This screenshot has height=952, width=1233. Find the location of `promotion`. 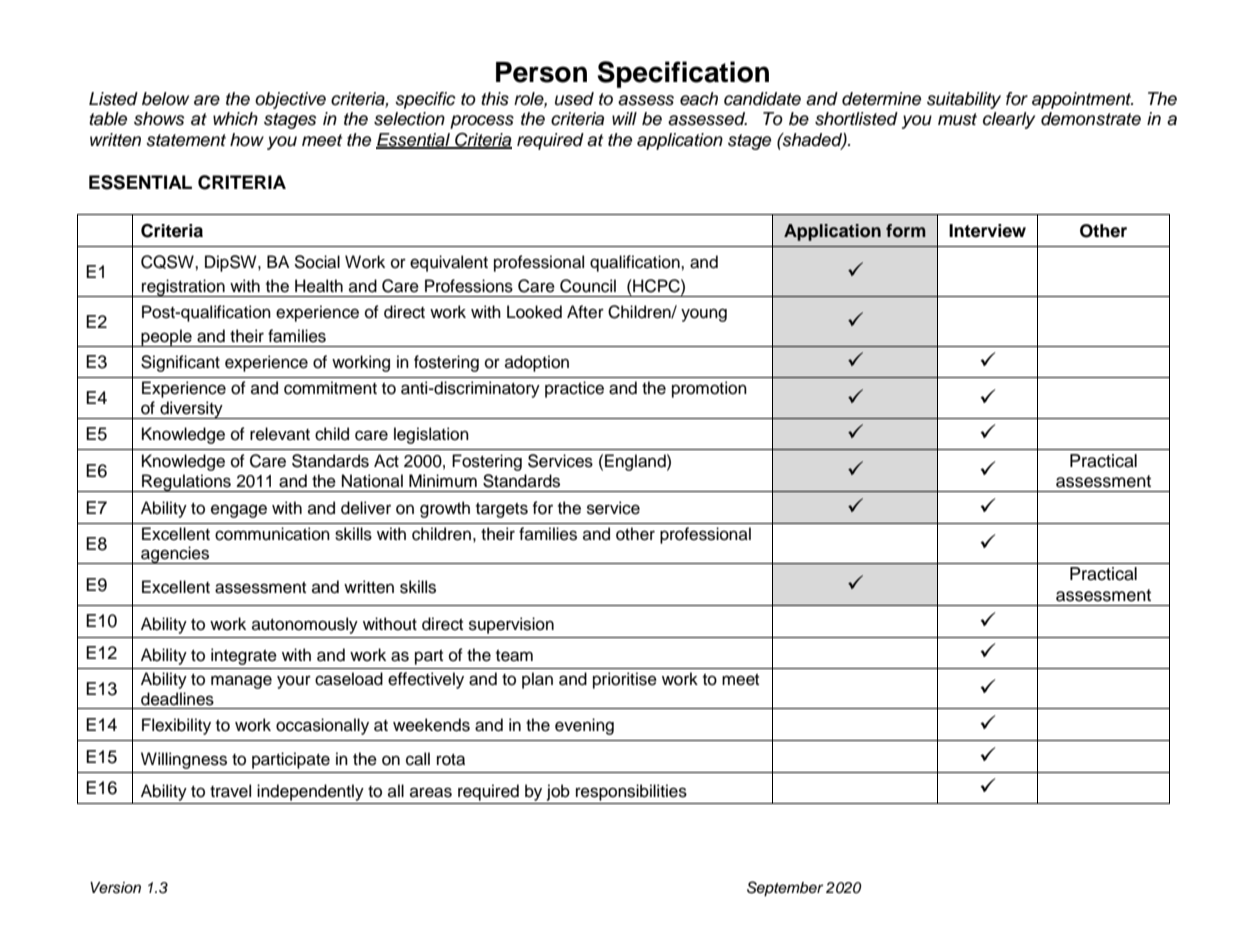

promotion is located at coordinates (709, 389).
